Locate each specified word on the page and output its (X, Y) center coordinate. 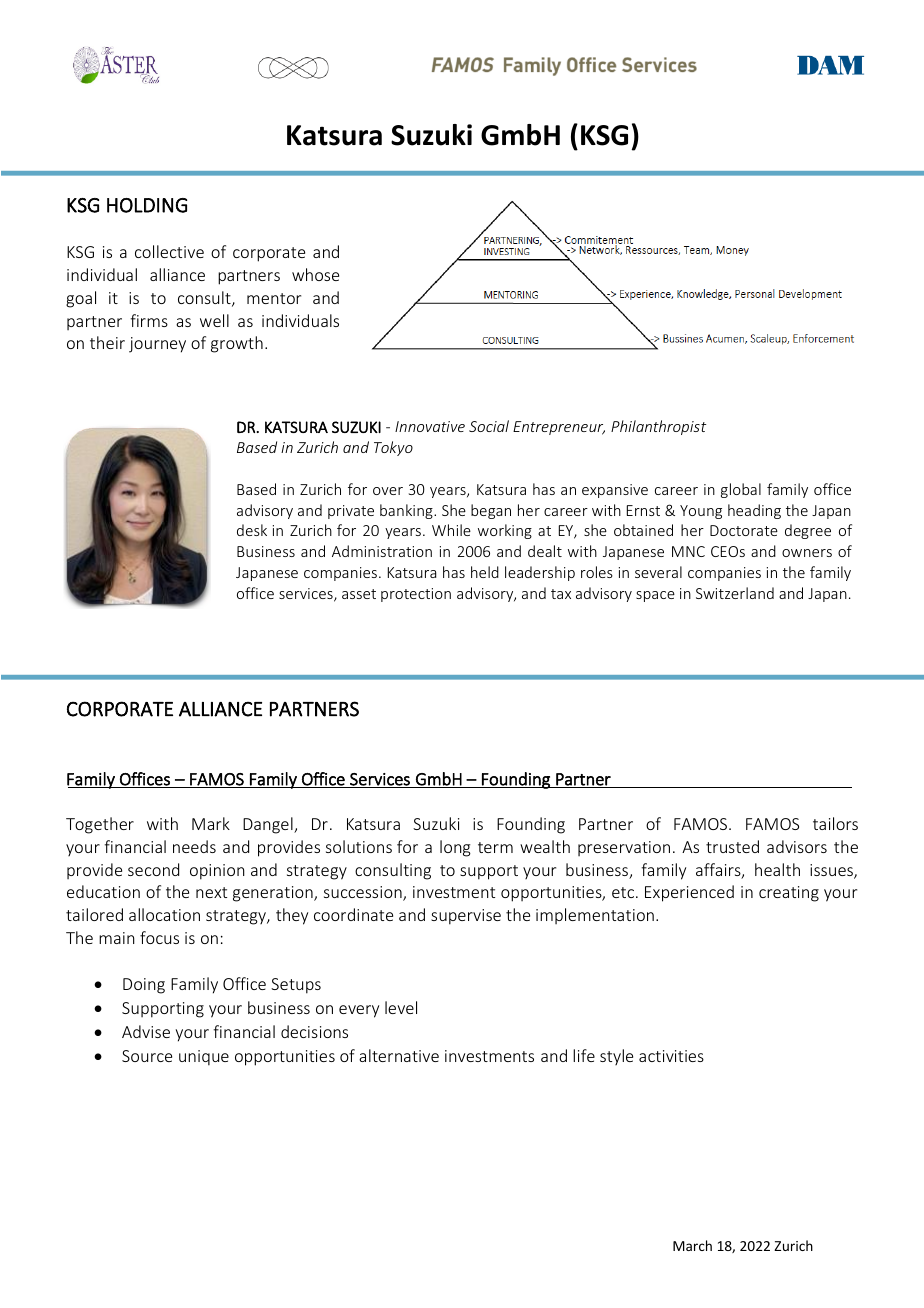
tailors (835, 823)
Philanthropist (658, 427)
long (455, 848)
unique (204, 1058)
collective (169, 251)
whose (315, 274)
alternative (399, 1055)
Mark (211, 823)
